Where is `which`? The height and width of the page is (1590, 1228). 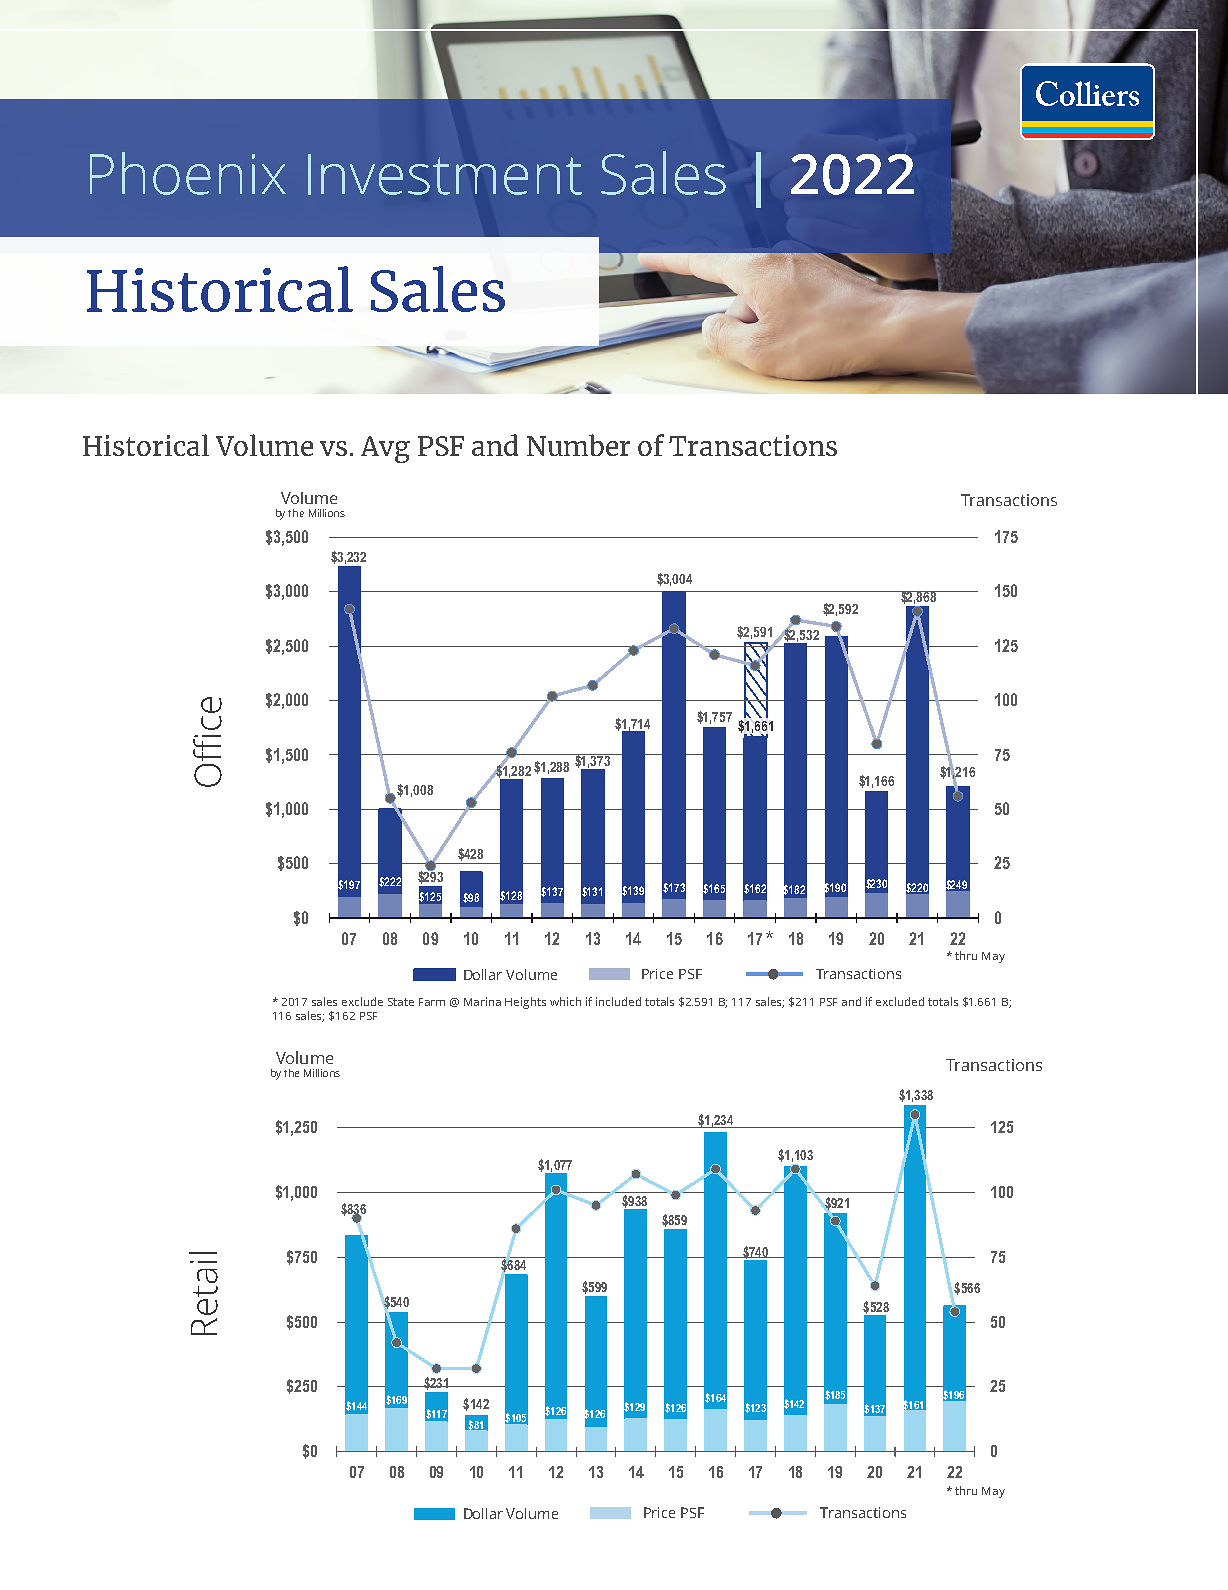 which is located at coordinates (565, 1001).
